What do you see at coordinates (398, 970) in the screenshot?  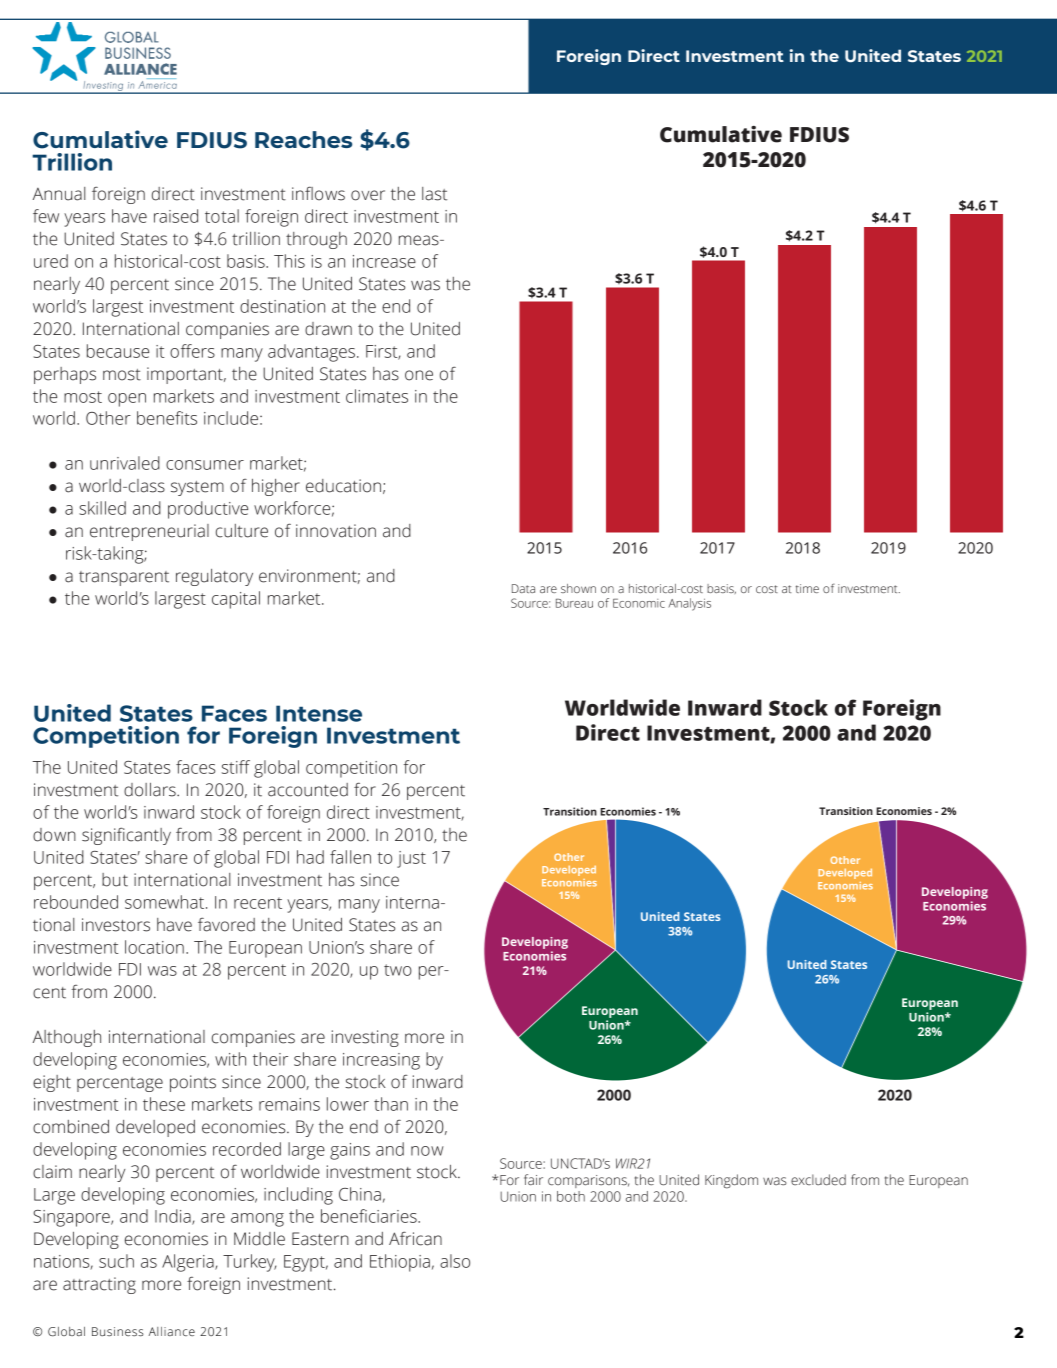 I see `two` at bounding box center [398, 970].
